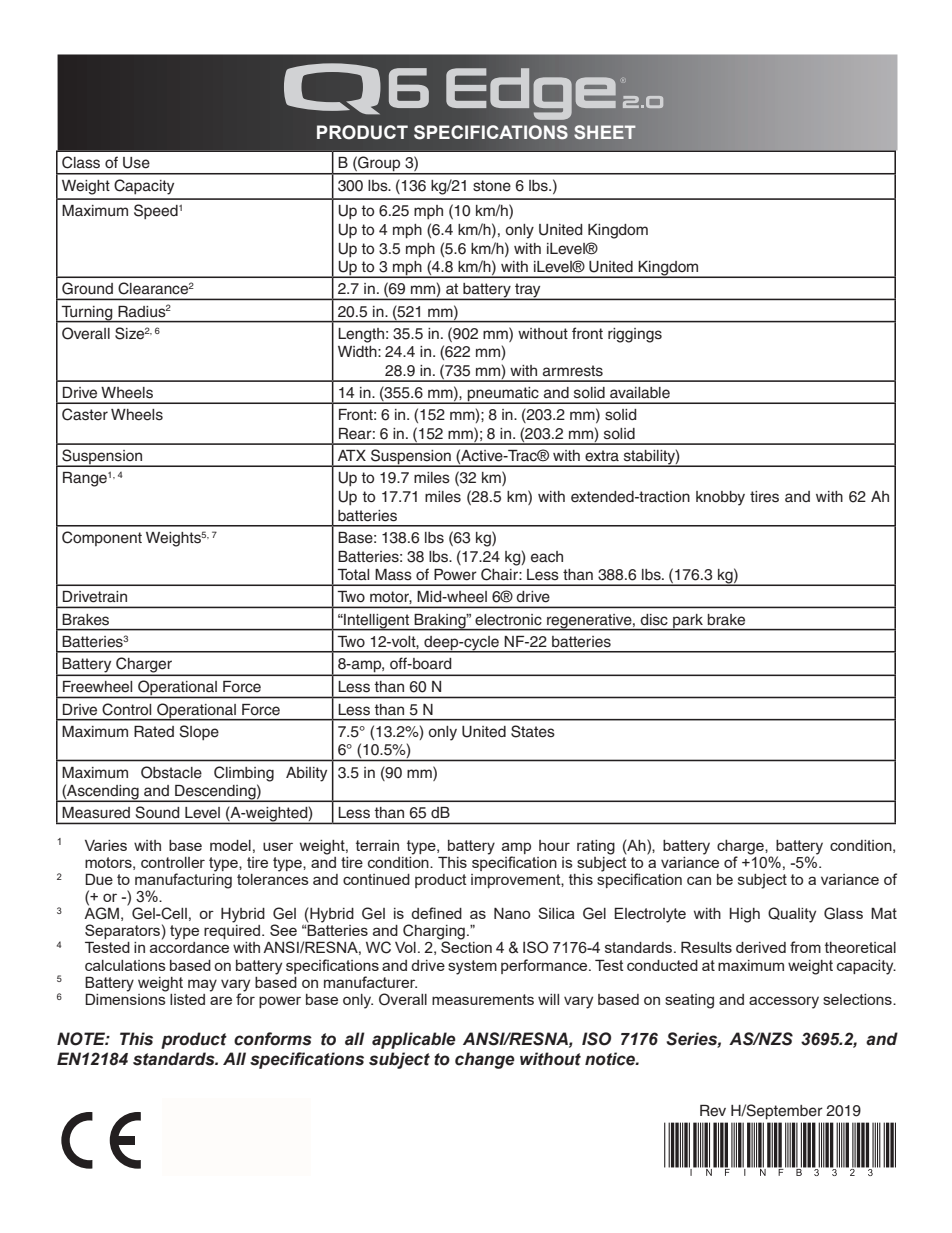 This screenshot has height=1233, width=952. Describe the element at coordinates (699, 880) in the screenshot. I see `can` at that location.
